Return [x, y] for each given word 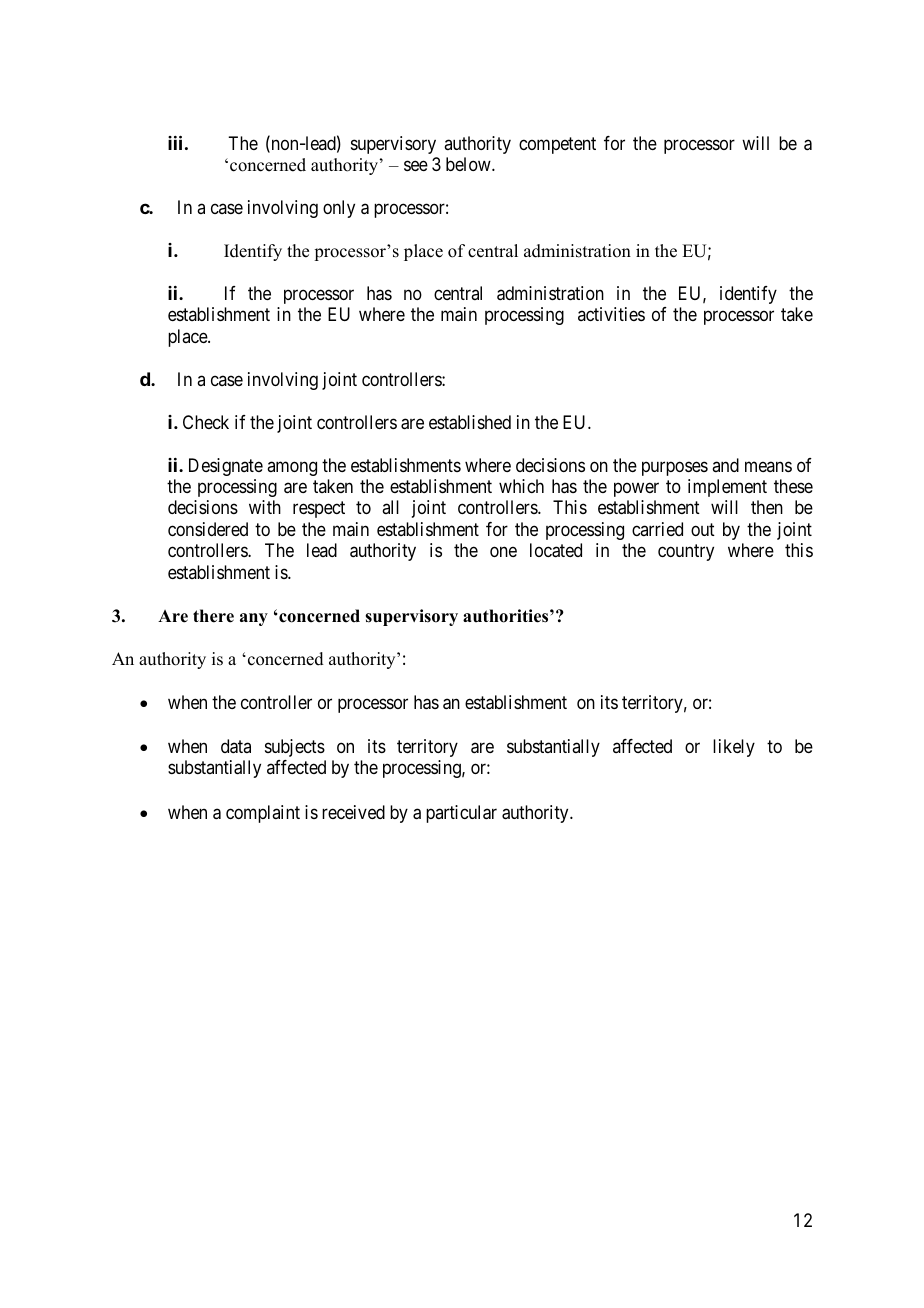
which [521, 486]
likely [734, 748]
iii [175, 142]
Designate [226, 467]
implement [727, 488]
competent [557, 145]
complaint [263, 814]
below [469, 164]
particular [461, 814]
